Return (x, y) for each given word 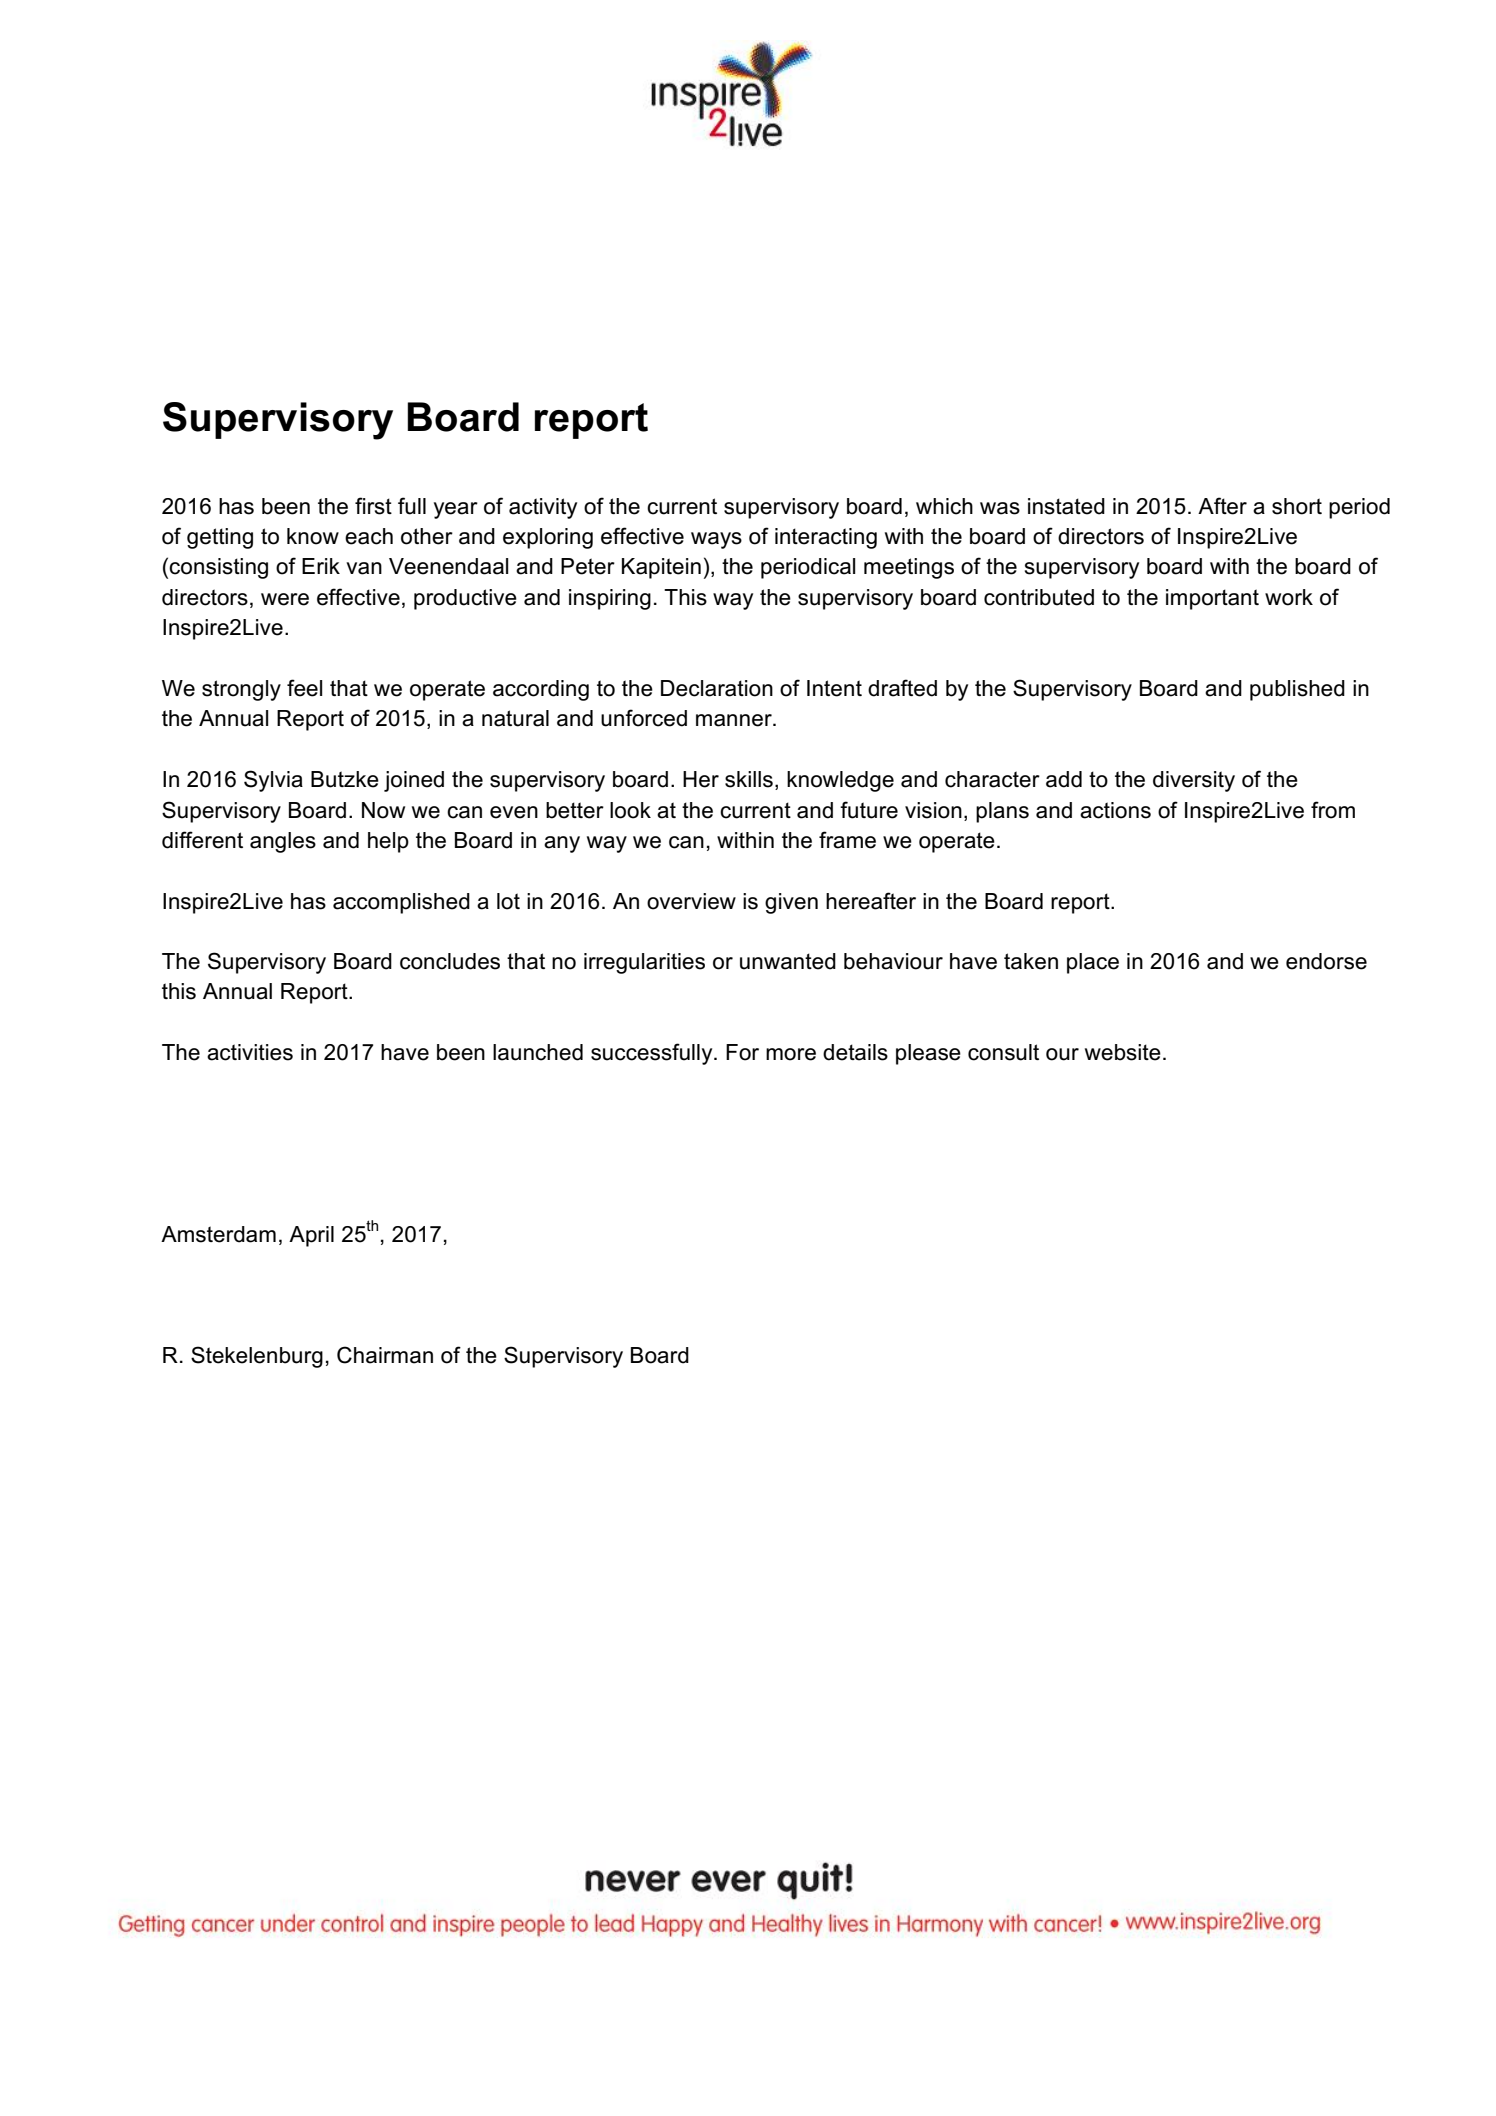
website (1123, 1052)
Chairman (385, 1355)
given (791, 903)
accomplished (401, 903)
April (311, 1236)
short (1297, 506)
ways (716, 540)
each (369, 536)
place (1093, 963)
